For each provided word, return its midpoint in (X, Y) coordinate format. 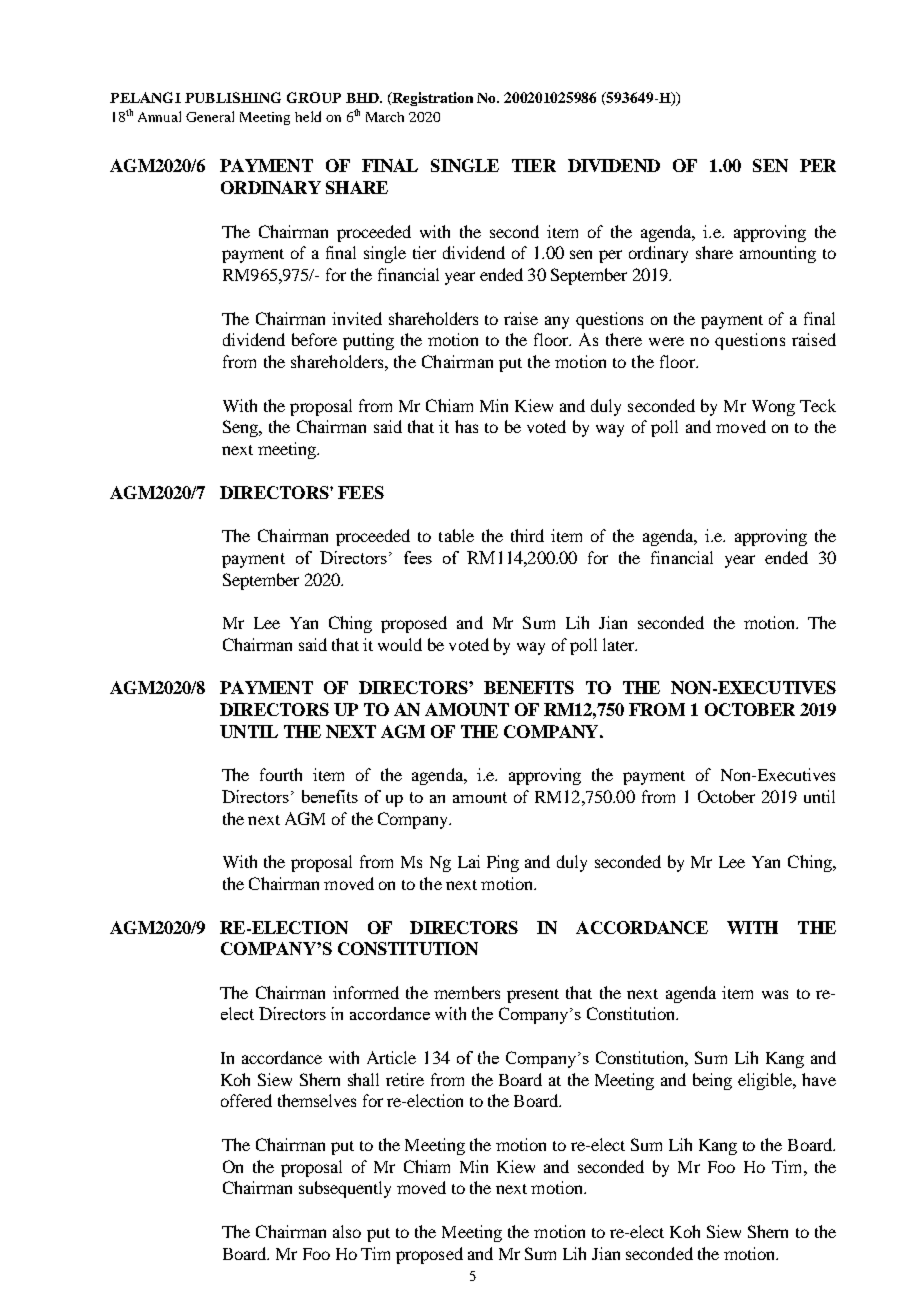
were (666, 341)
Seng (241, 428)
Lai (469, 861)
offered (246, 1100)
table (456, 535)
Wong (773, 408)
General (210, 116)
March (385, 117)
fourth (281, 774)
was (775, 994)
